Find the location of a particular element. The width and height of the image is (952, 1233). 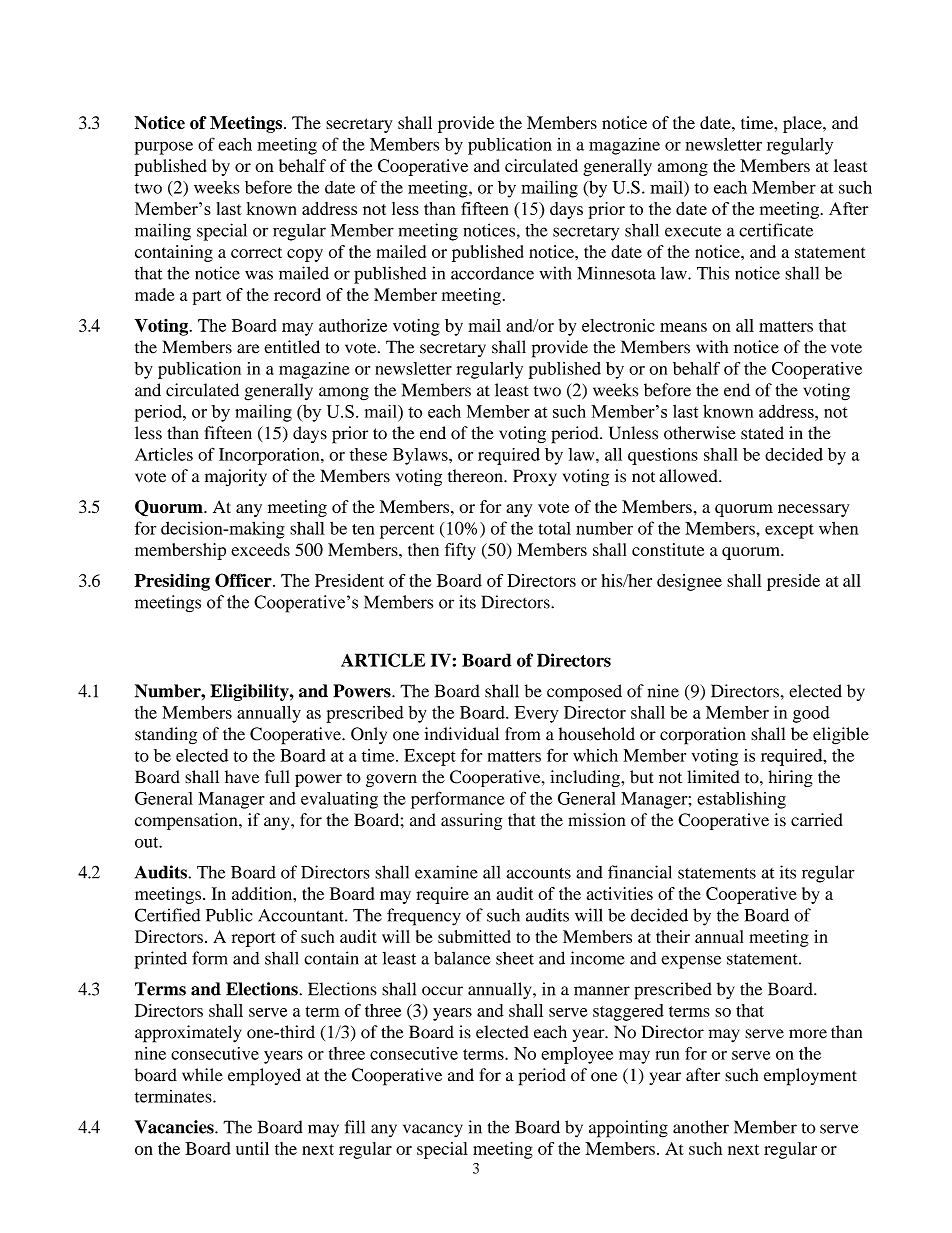

until is located at coordinates (252, 1148).
